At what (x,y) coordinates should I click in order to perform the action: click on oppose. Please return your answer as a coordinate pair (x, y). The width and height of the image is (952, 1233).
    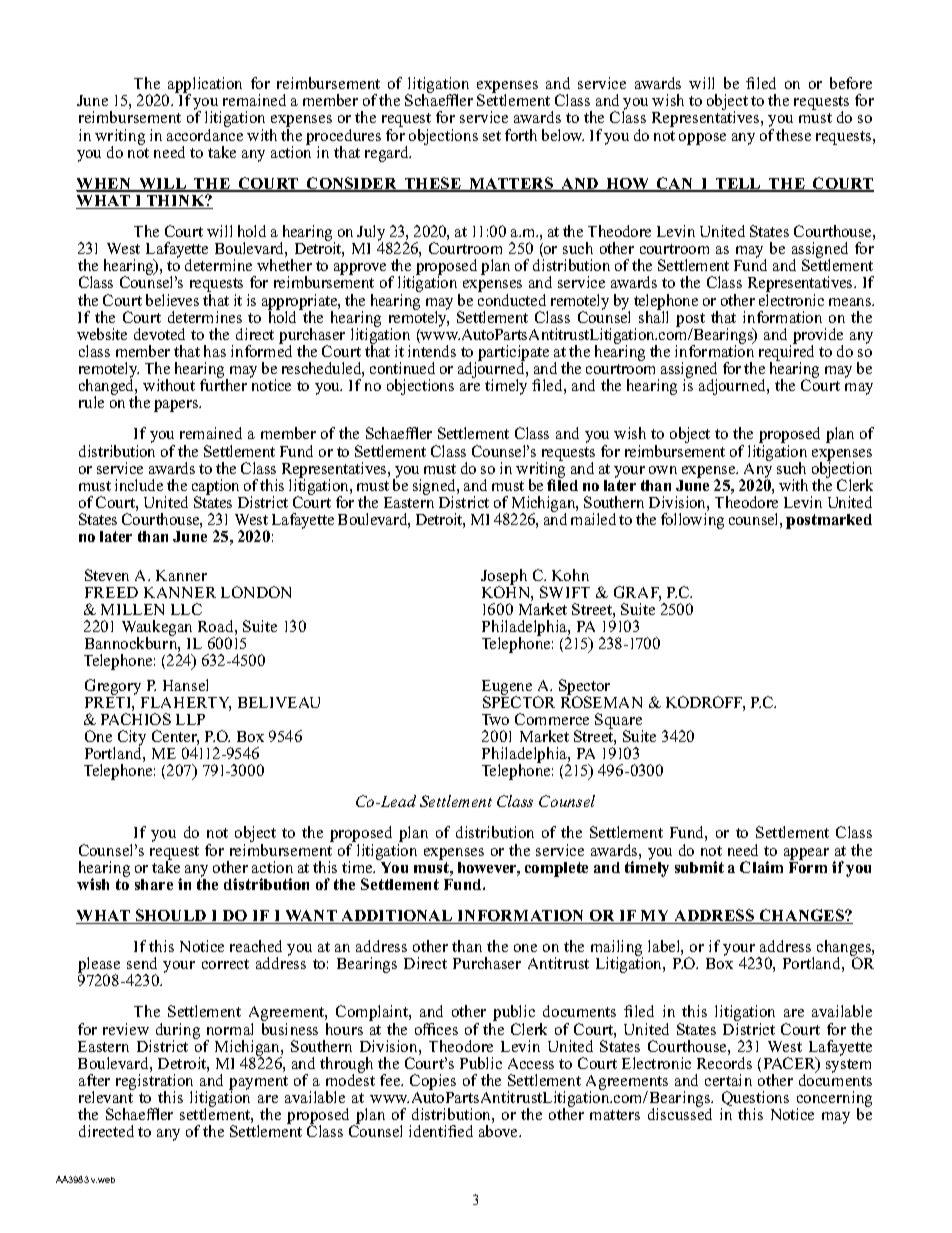
    Looking at the image, I should click on (702, 139).
